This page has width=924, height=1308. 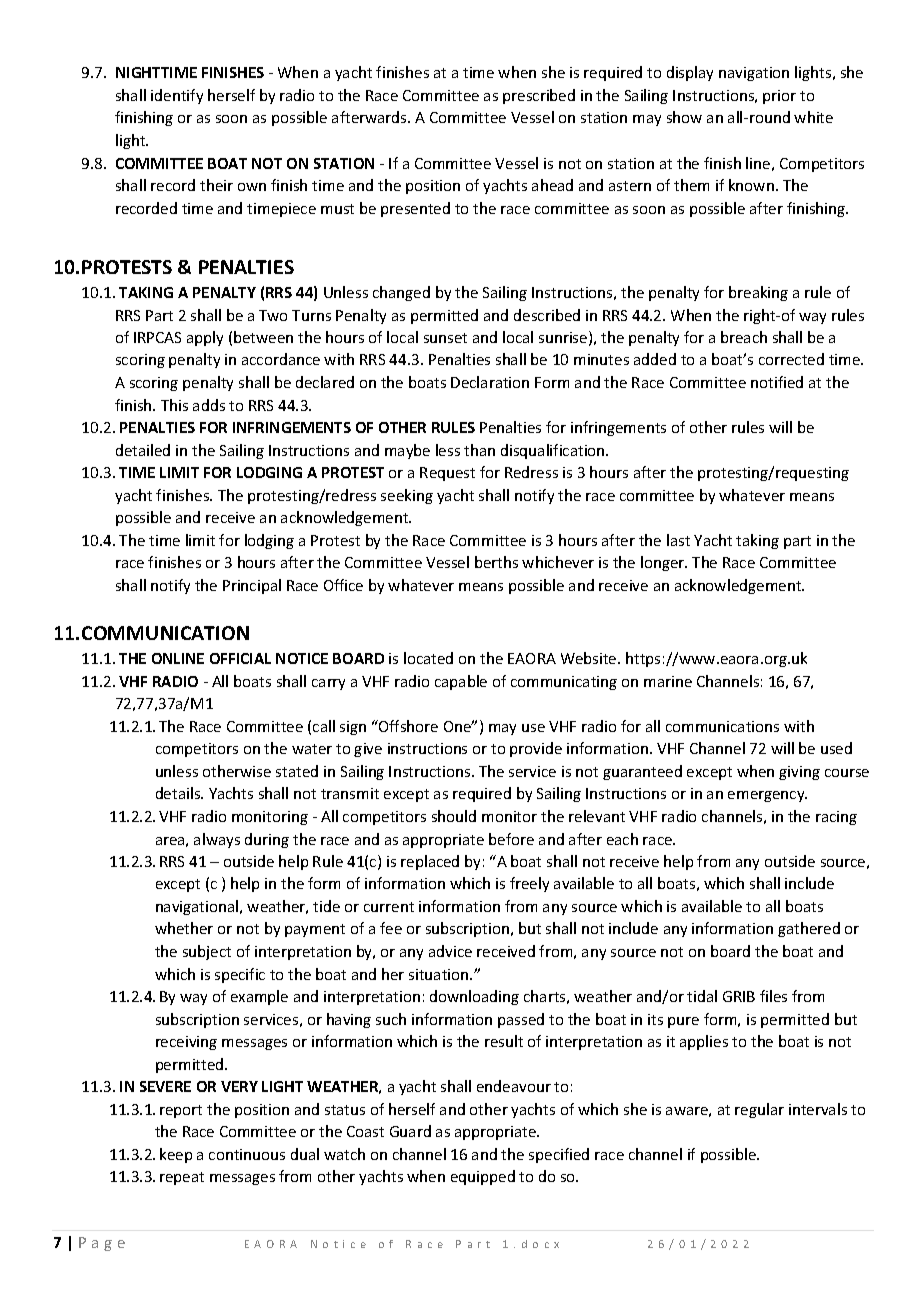 I want to click on marine, so click(x=668, y=681).
